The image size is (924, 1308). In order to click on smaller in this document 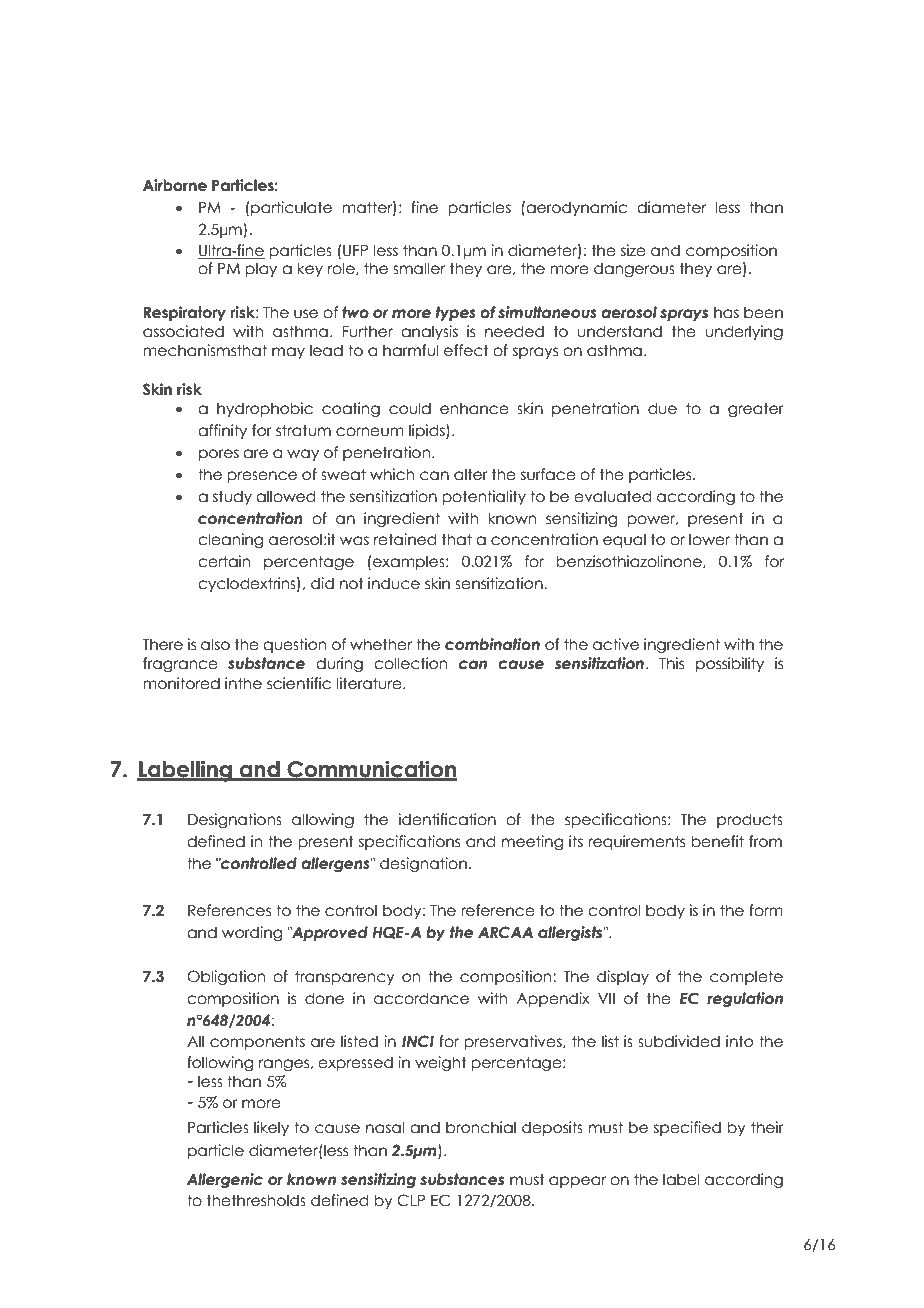, I will do `click(419, 268)`.
